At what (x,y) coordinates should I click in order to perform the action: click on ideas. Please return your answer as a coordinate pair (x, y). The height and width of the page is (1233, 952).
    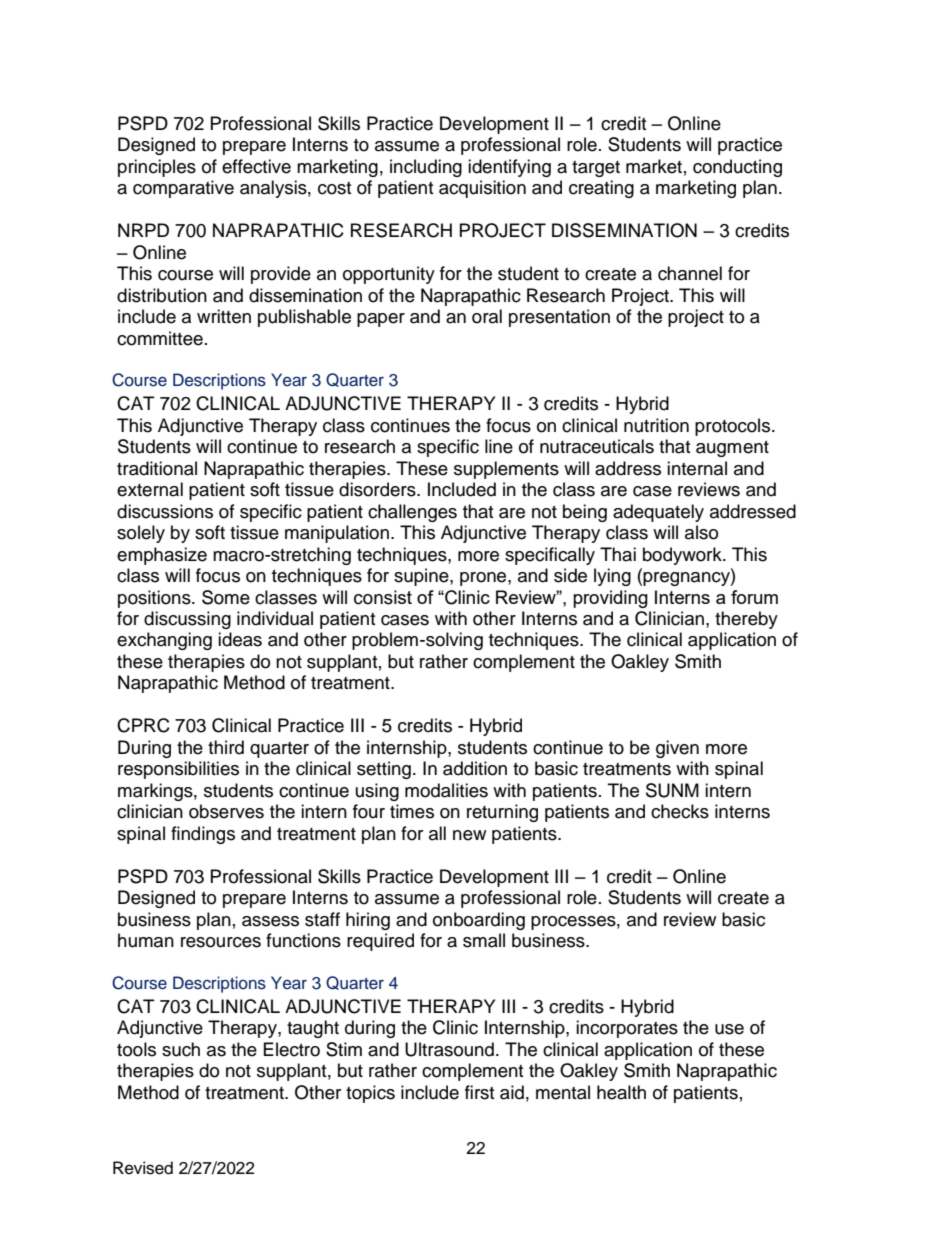
    Looking at the image, I should click on (240, 639).
